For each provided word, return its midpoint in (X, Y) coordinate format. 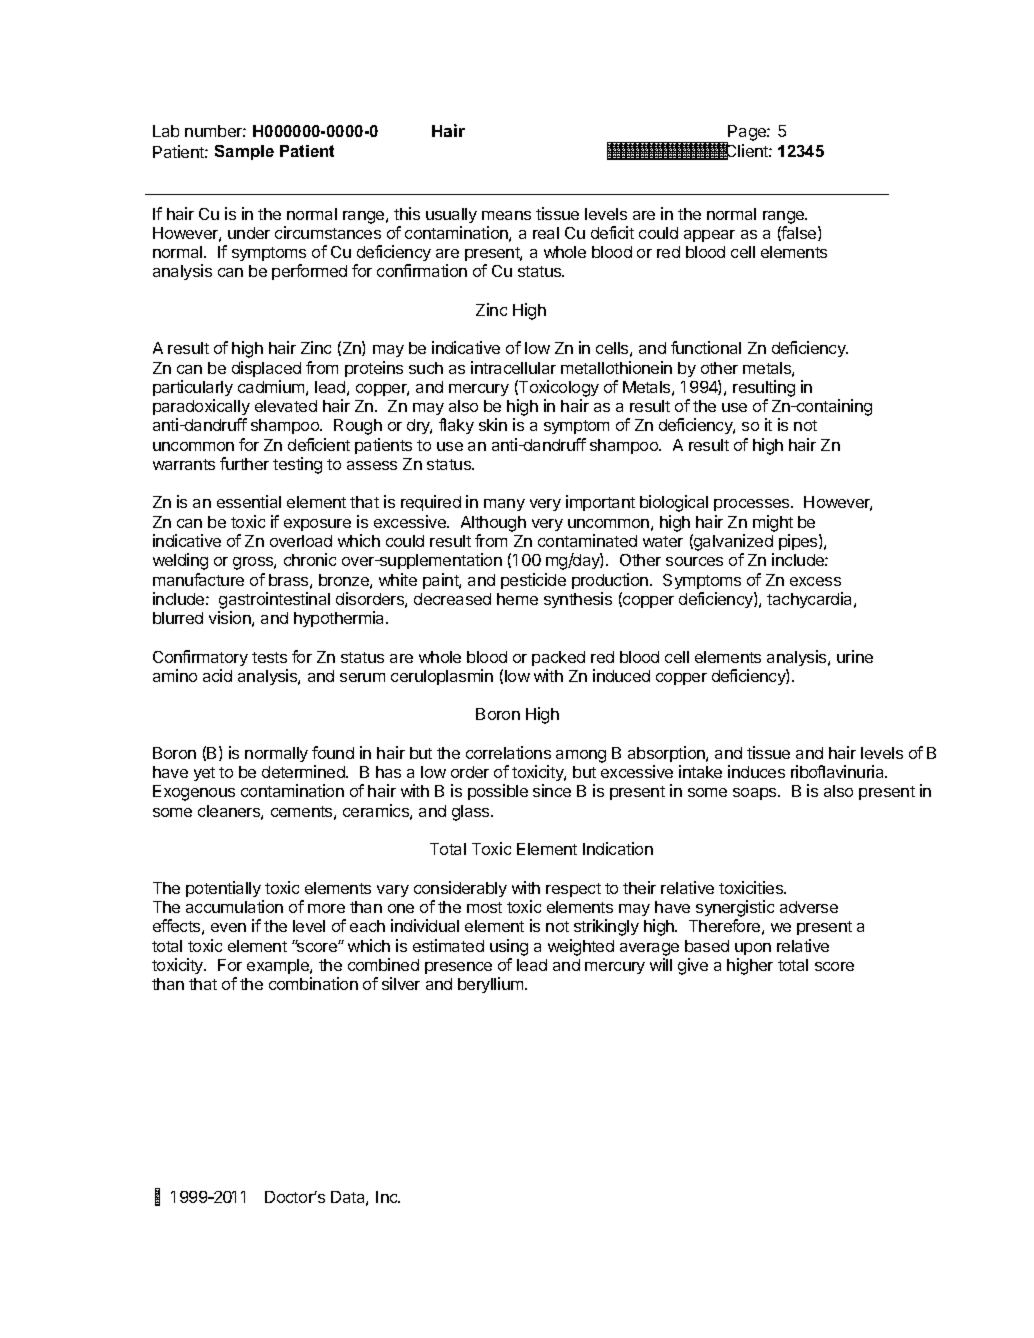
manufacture (198, 579)
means (506, 215)
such (426, 368)
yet (204, 774)
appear (709, 236)
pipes (799, 542)
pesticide (533, 581)
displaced (266, 369)
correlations (508, 752)
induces (756, 771)
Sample (244, 152)
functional (706, 347)
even (228, 927)
